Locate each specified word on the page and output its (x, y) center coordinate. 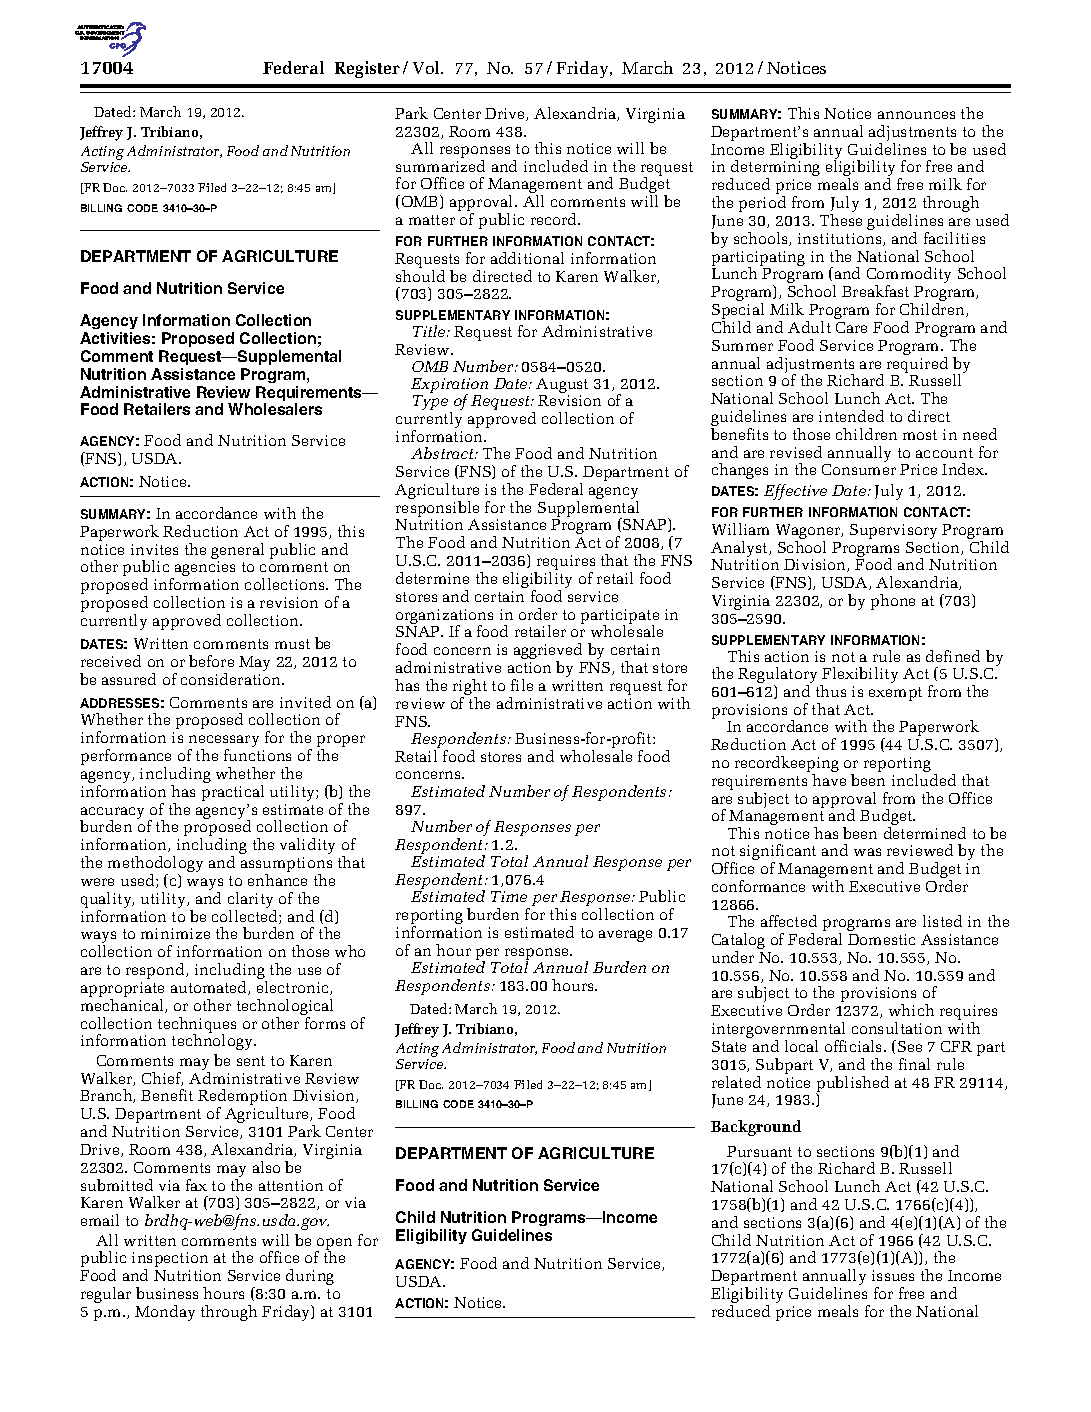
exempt (895, 694)
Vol (428, 67)
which (911, 1010)
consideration (232, 679)
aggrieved (548, 652)
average (625, 936)
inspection (170, 1261)
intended (851, 416)
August (562, 387)
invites (154, 549)
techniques (197, 1026)
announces (916, 115)
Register (367, 69)
